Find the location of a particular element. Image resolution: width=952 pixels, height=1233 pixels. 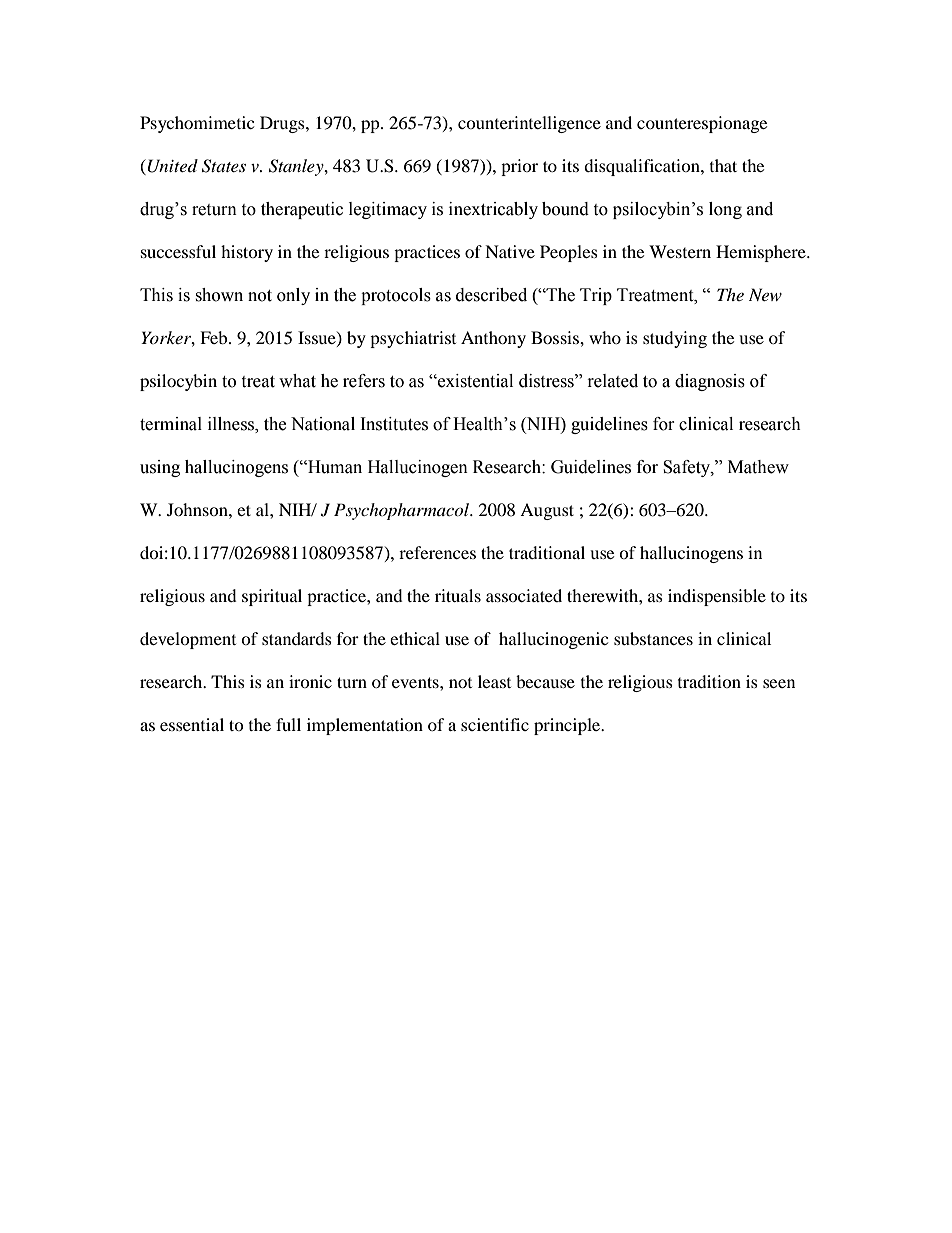

scientific is located at coordinates (495, 724).
